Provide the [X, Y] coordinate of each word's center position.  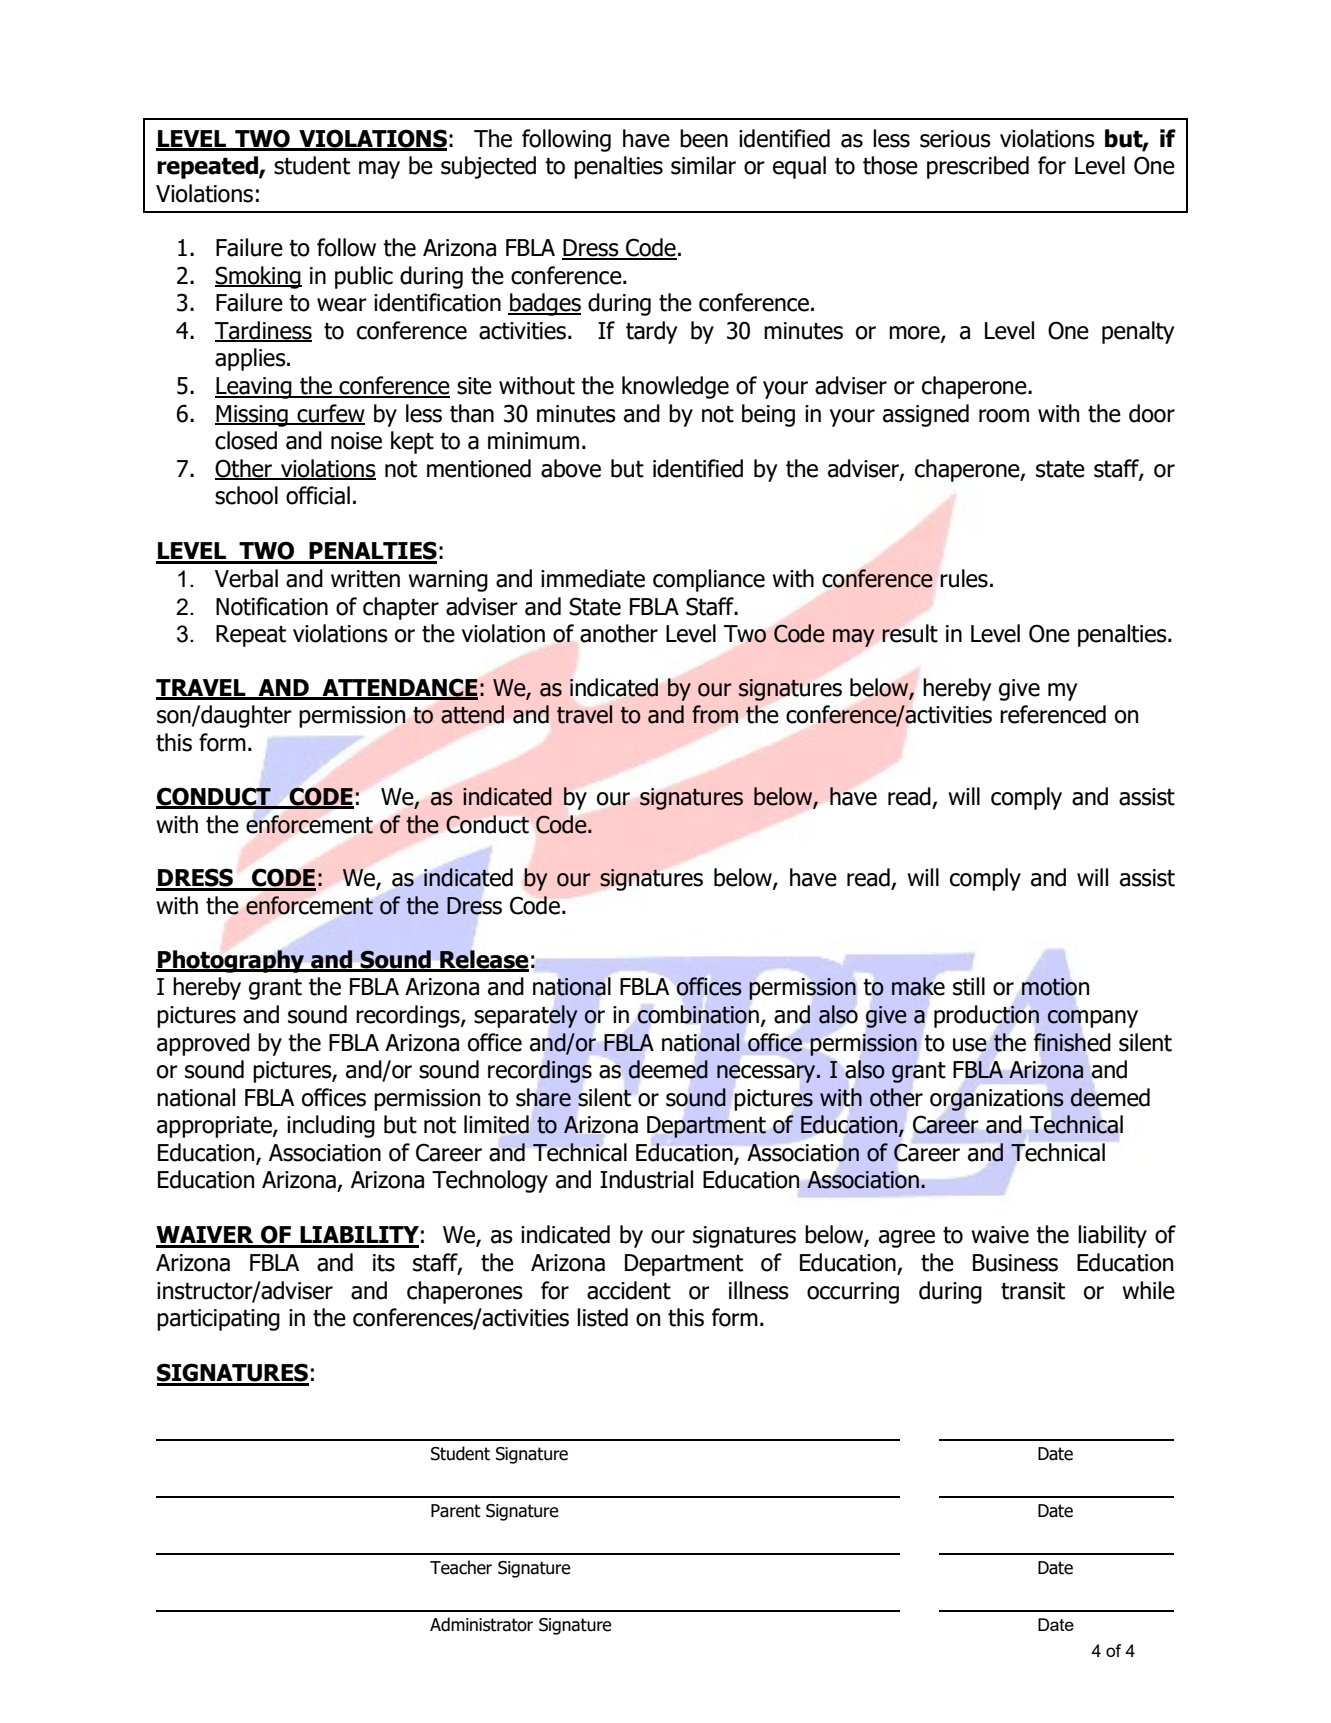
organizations [997, 1100]
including [331, 1126]
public [364, 277]
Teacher [461, 1567]
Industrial [646, 1179]
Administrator [481, 1624]
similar [703, 165]
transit [1033, 1291]
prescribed [978, 167]
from [715, 714]
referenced [1053, 714]
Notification [272, 606]
